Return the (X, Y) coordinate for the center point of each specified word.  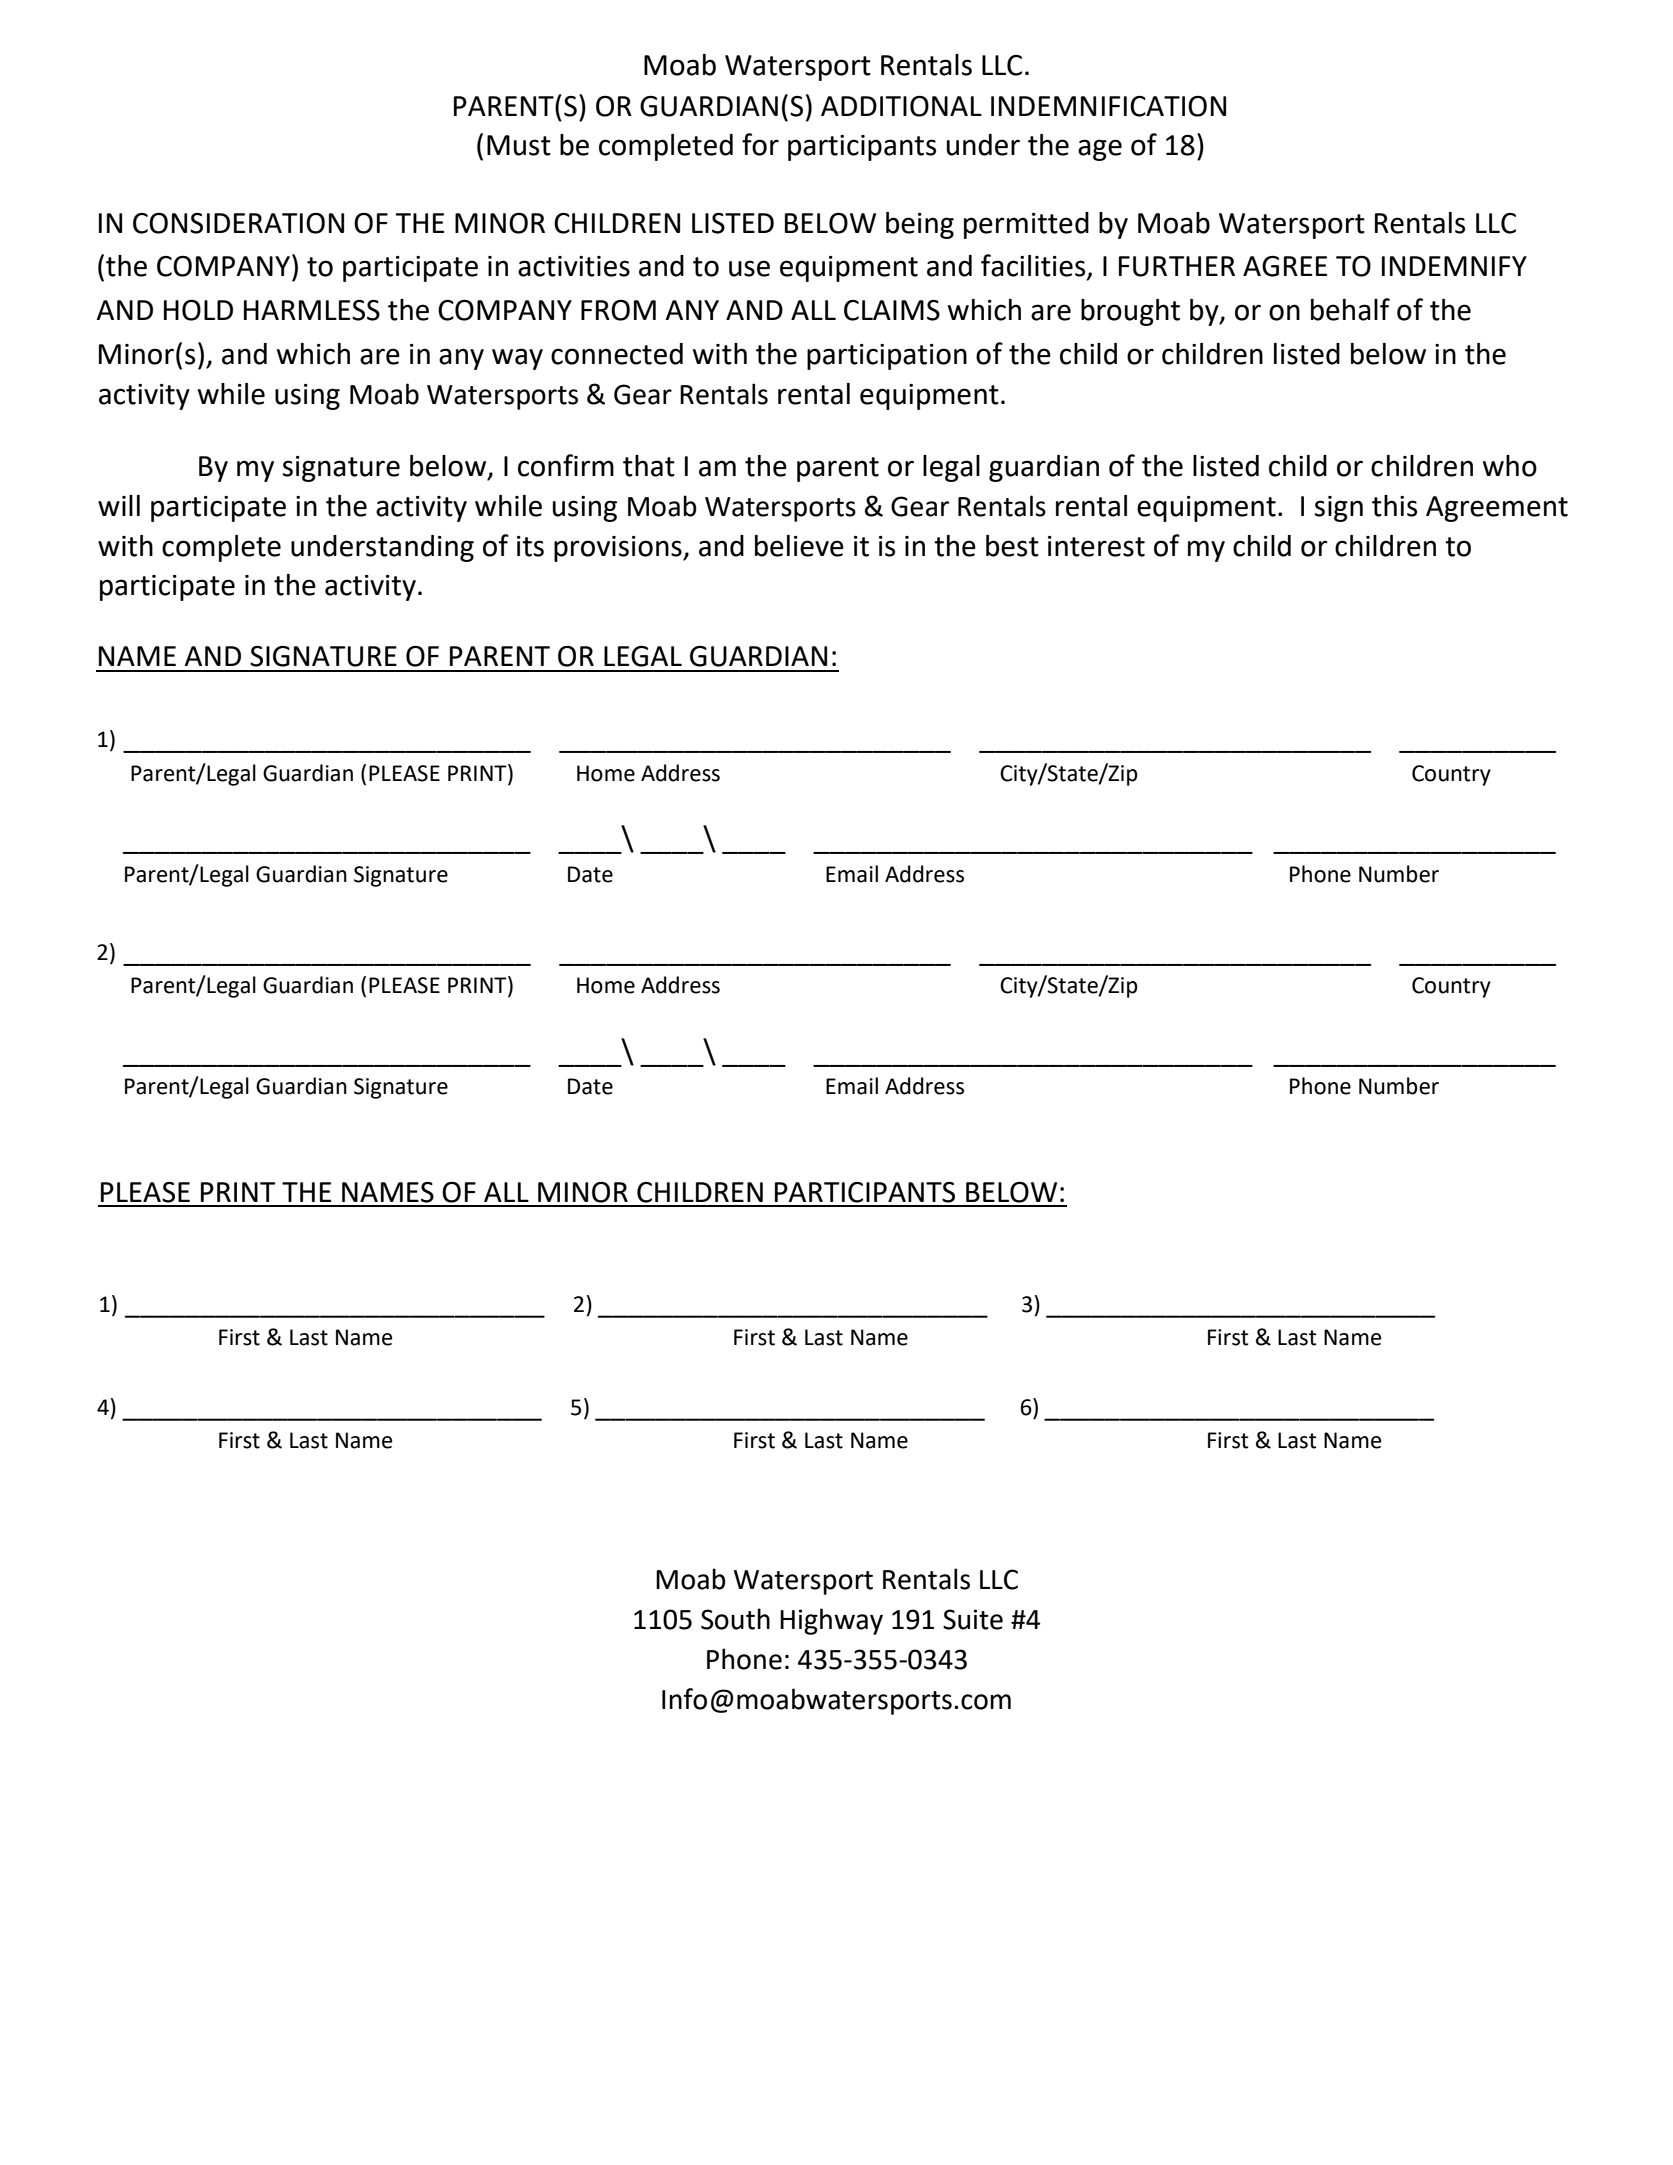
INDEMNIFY (1454, 266)
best (1012, 546)
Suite (973, 1619)
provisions (619, 549)
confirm (566, 465)
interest (1096, 546)
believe (799, 546)
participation (887, 357)
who (1510, 466)
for (760, 144)
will (119, 505)
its (530, 546)
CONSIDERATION (238, 223)
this (1394, 506)
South (735, 1619)
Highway (831, 1621)
